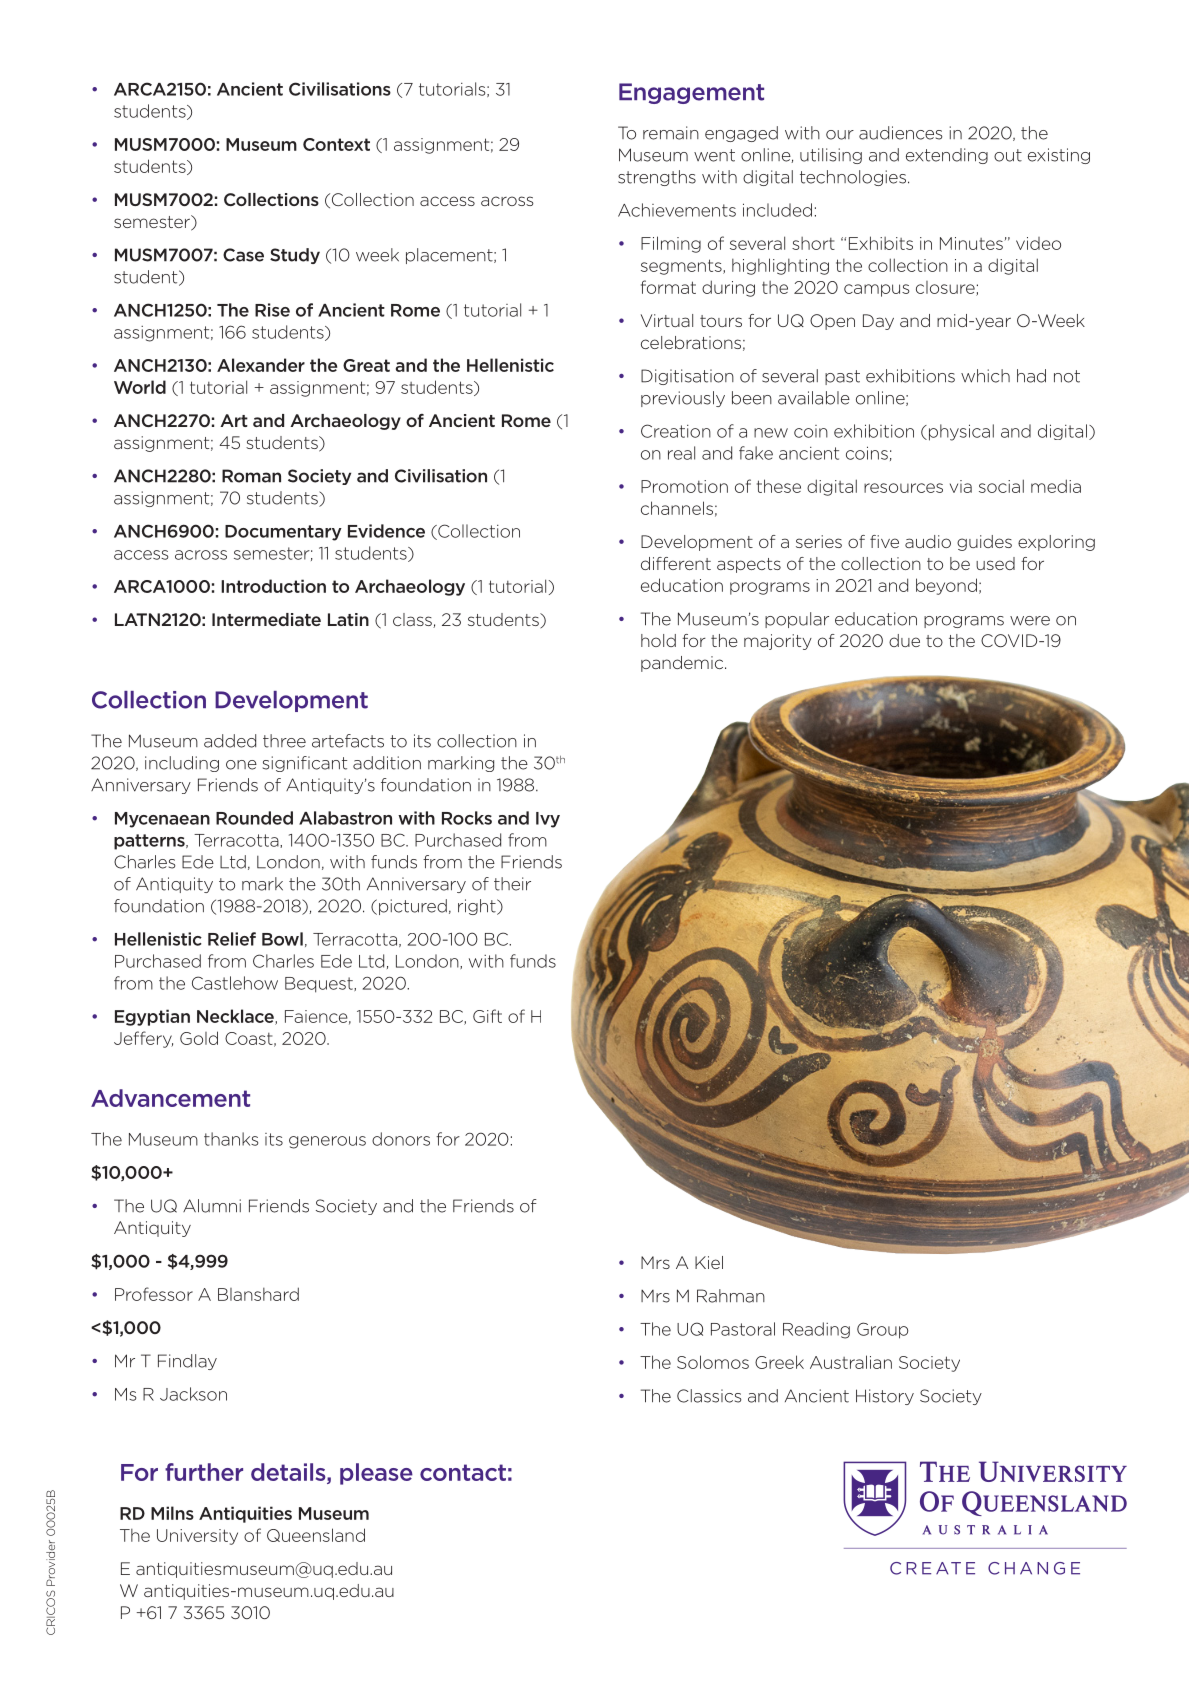 The width and height of the screenshot is (1189, 1681). Describe the element at coordinates (671, 133) in the screenshot. I see `remain` at that location.
